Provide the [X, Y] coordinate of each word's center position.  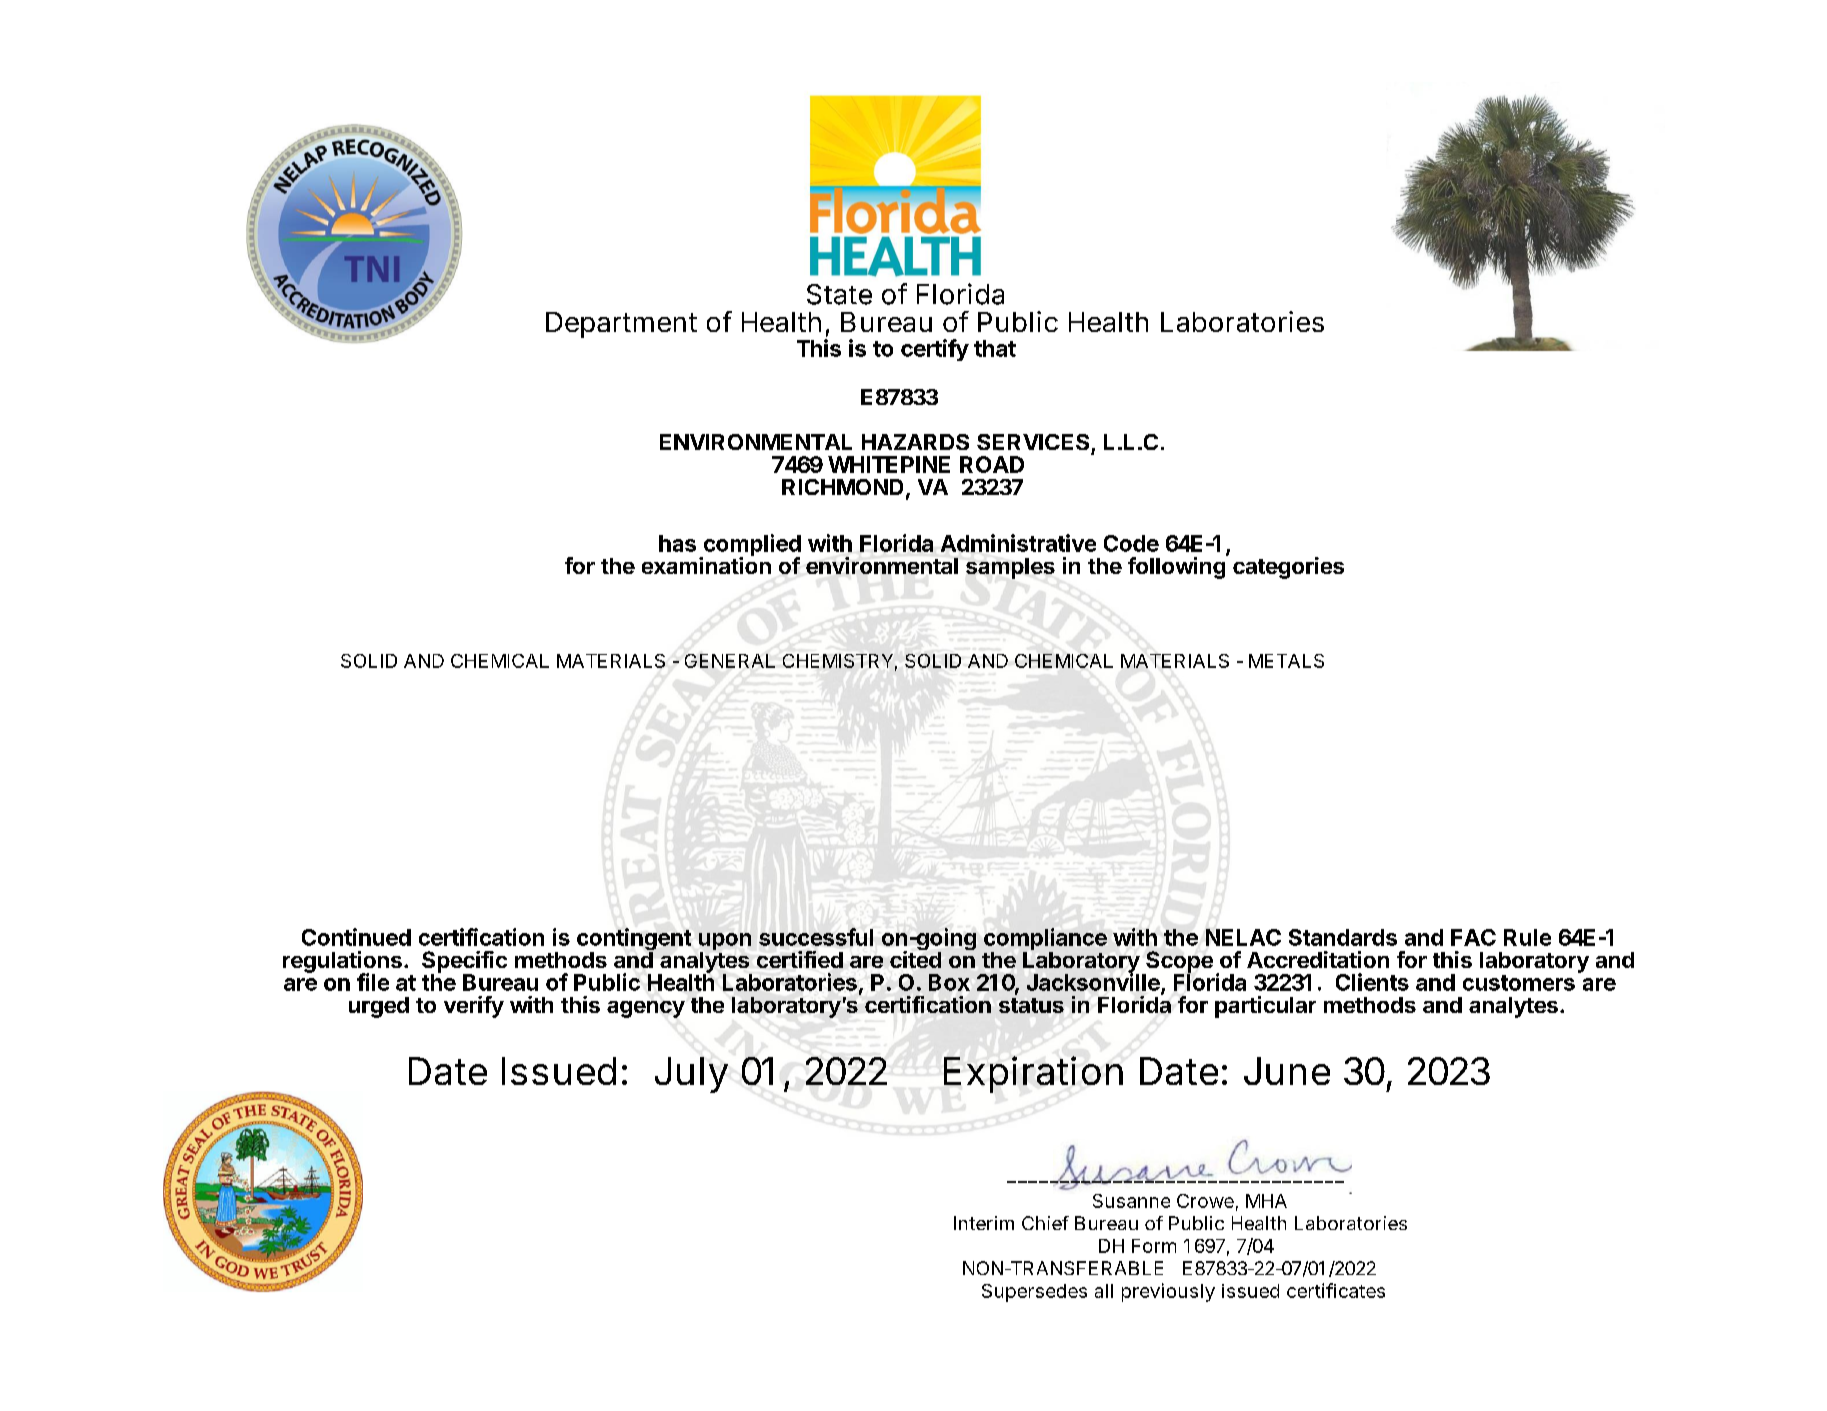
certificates [1336, 1290]
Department [621, 325]
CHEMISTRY [838, 661]
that [995, 348]
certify [935, 350]
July [691, 1075]
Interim [984, 1223]
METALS [1286, 661]
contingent [634, 940]
